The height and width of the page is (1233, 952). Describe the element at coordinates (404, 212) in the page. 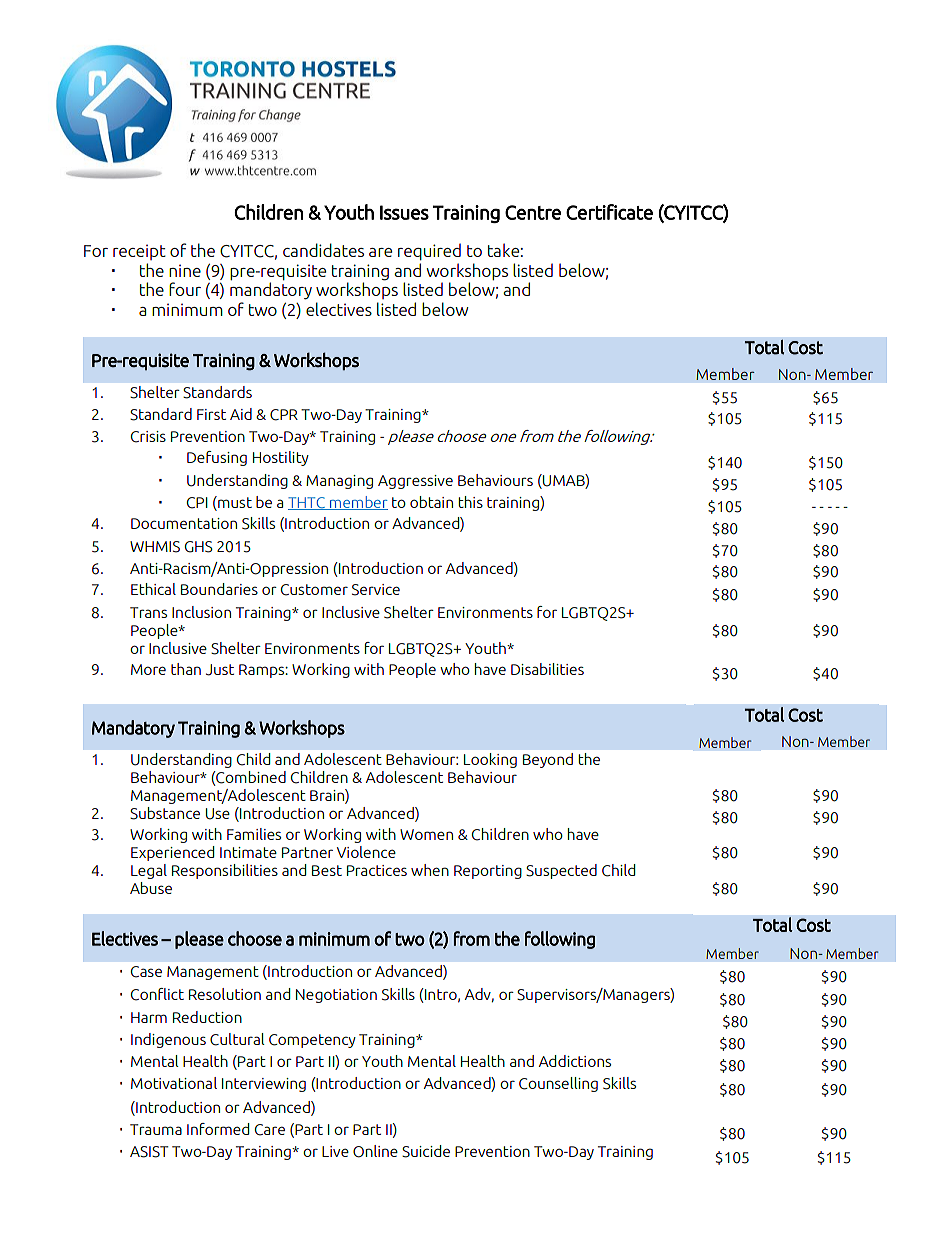

I see `Issues` at that location.
